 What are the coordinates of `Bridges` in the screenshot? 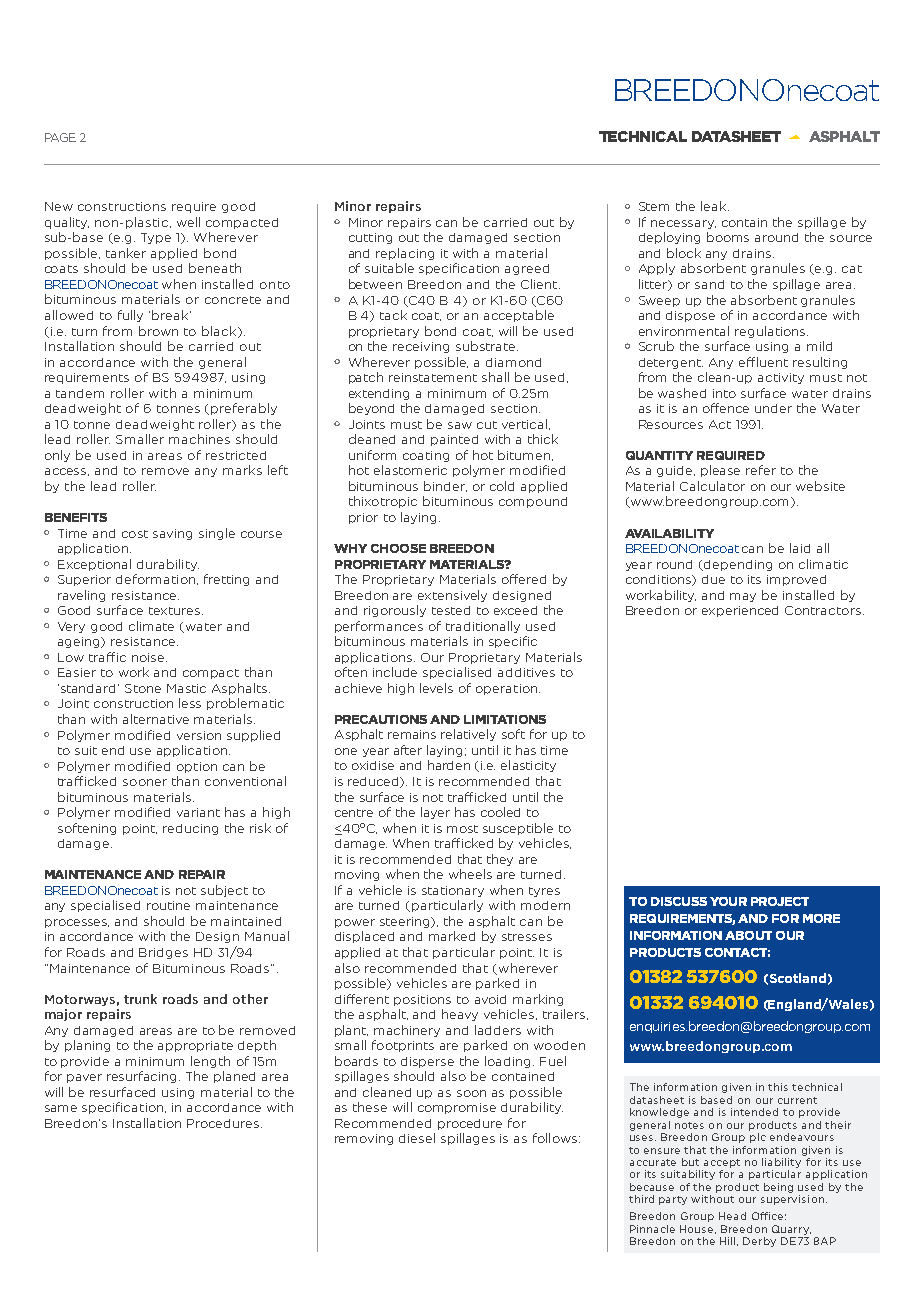 It's located at (163, 953).
